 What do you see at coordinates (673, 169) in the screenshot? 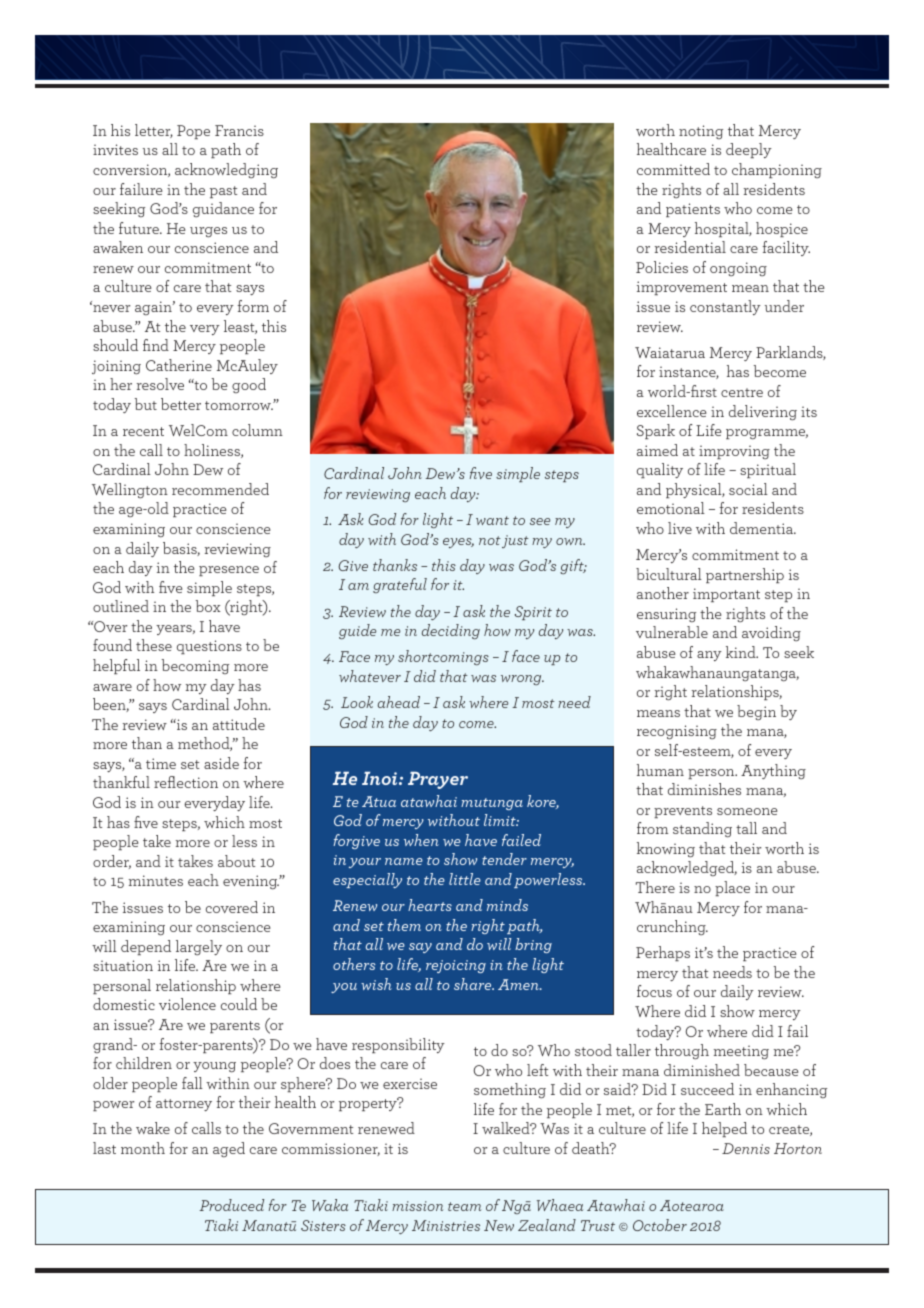
I see `committed` at bounding box center [673, 169].
